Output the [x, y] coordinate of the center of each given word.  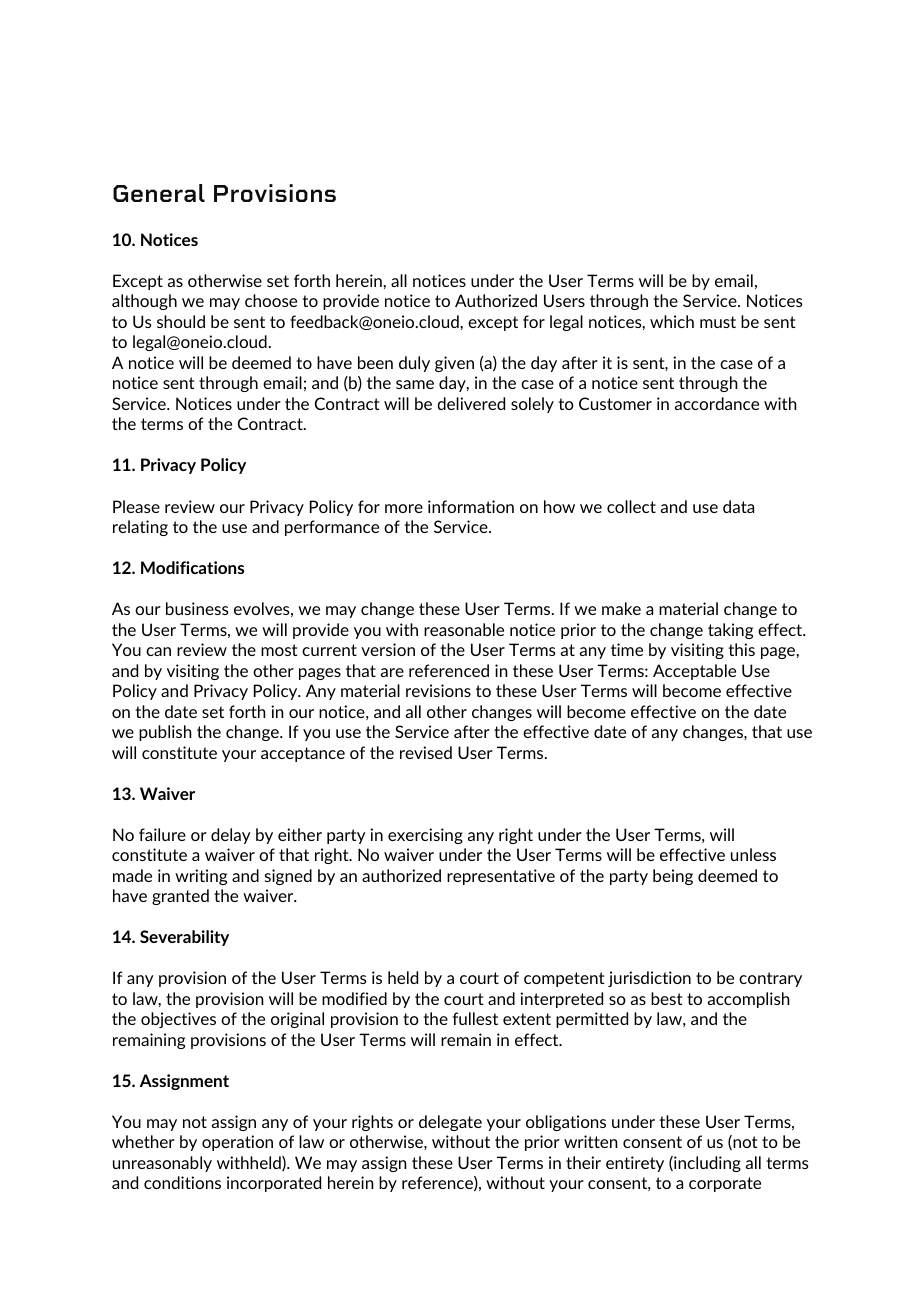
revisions [438, 690]
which [672, 321]
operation [237, 1143]
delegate [450, 1123]
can [158, 651]
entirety [635, 1164]
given [454, 364]
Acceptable [694, 672]
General [159, 193]
